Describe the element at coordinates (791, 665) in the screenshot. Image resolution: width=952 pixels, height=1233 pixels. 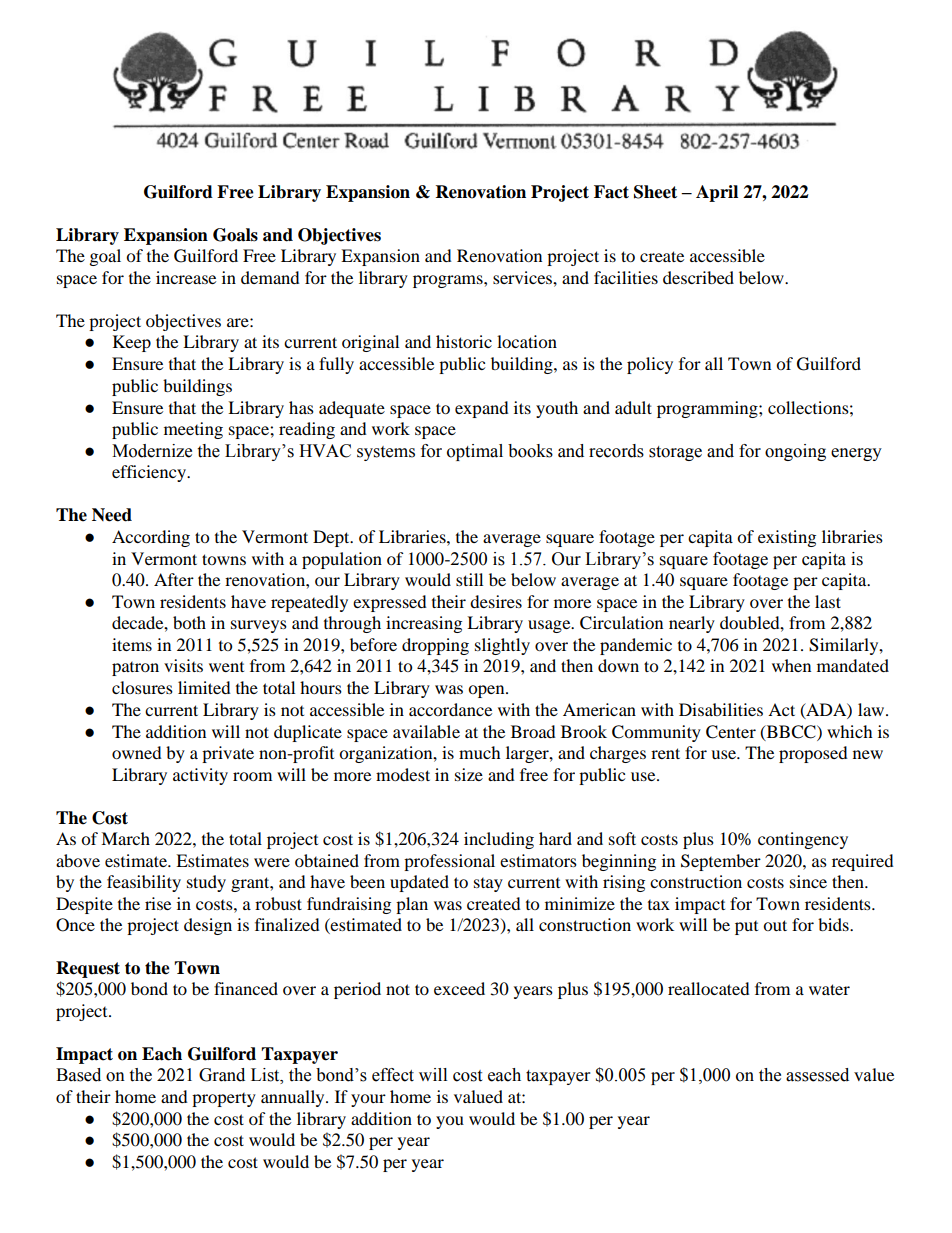
I see `when` at that location.
